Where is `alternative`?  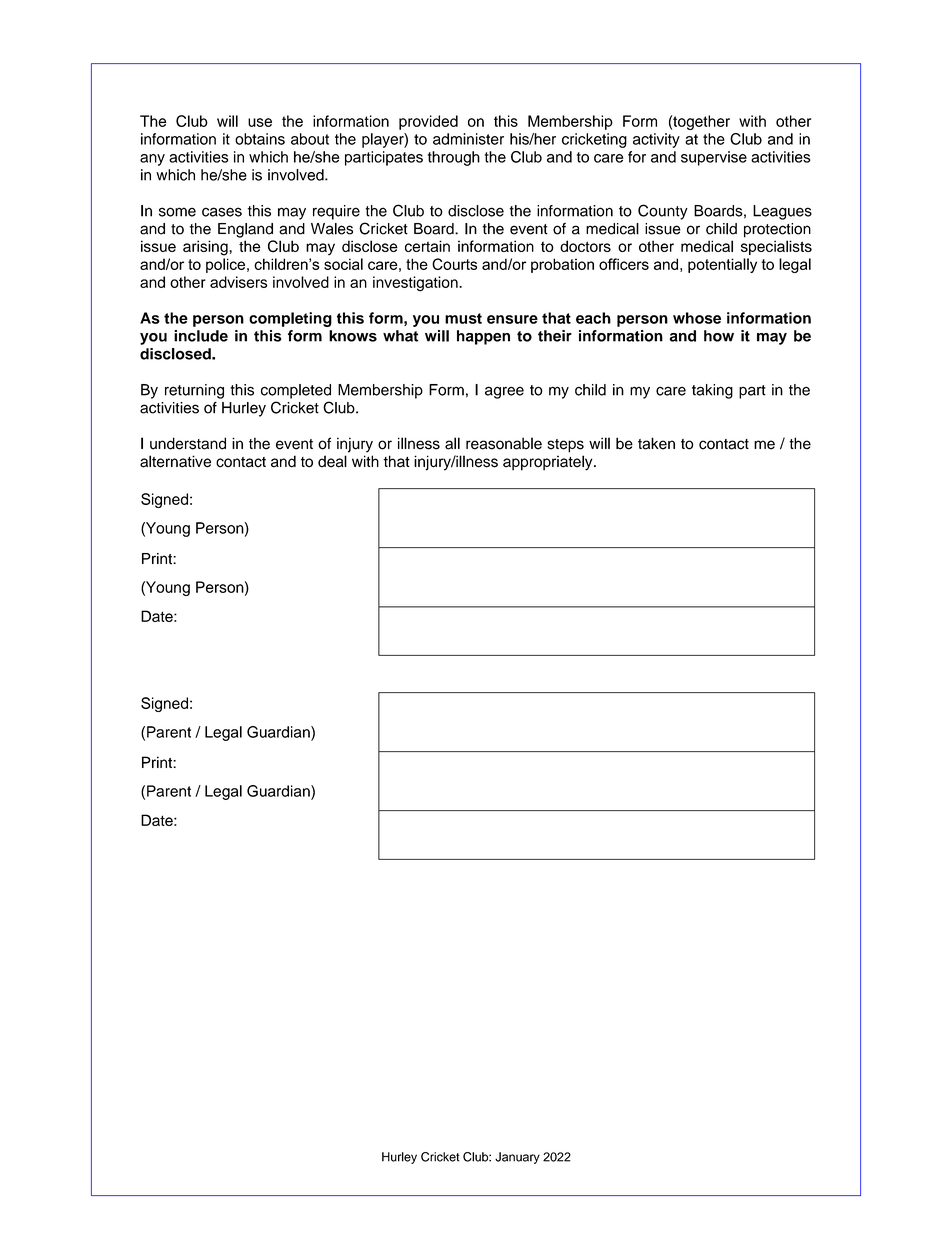
alternative is located at coordinates (175, 461).
